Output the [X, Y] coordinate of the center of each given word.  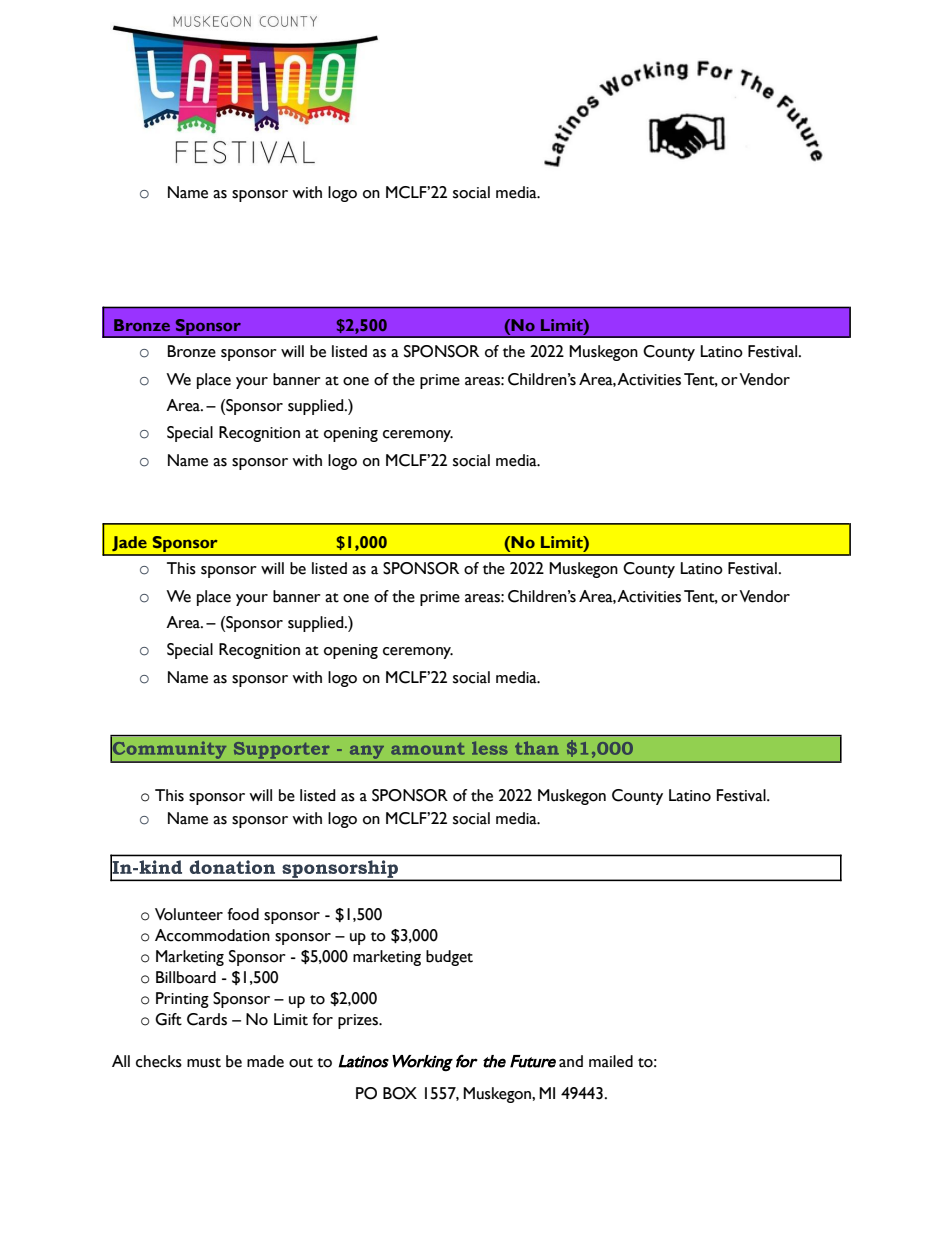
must [204, 1063]
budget [449, 958]
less [490, 748]
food [243, 914]
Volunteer [189, 914]
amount [428, 749]
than [537, 748]
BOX [400, 1093]
